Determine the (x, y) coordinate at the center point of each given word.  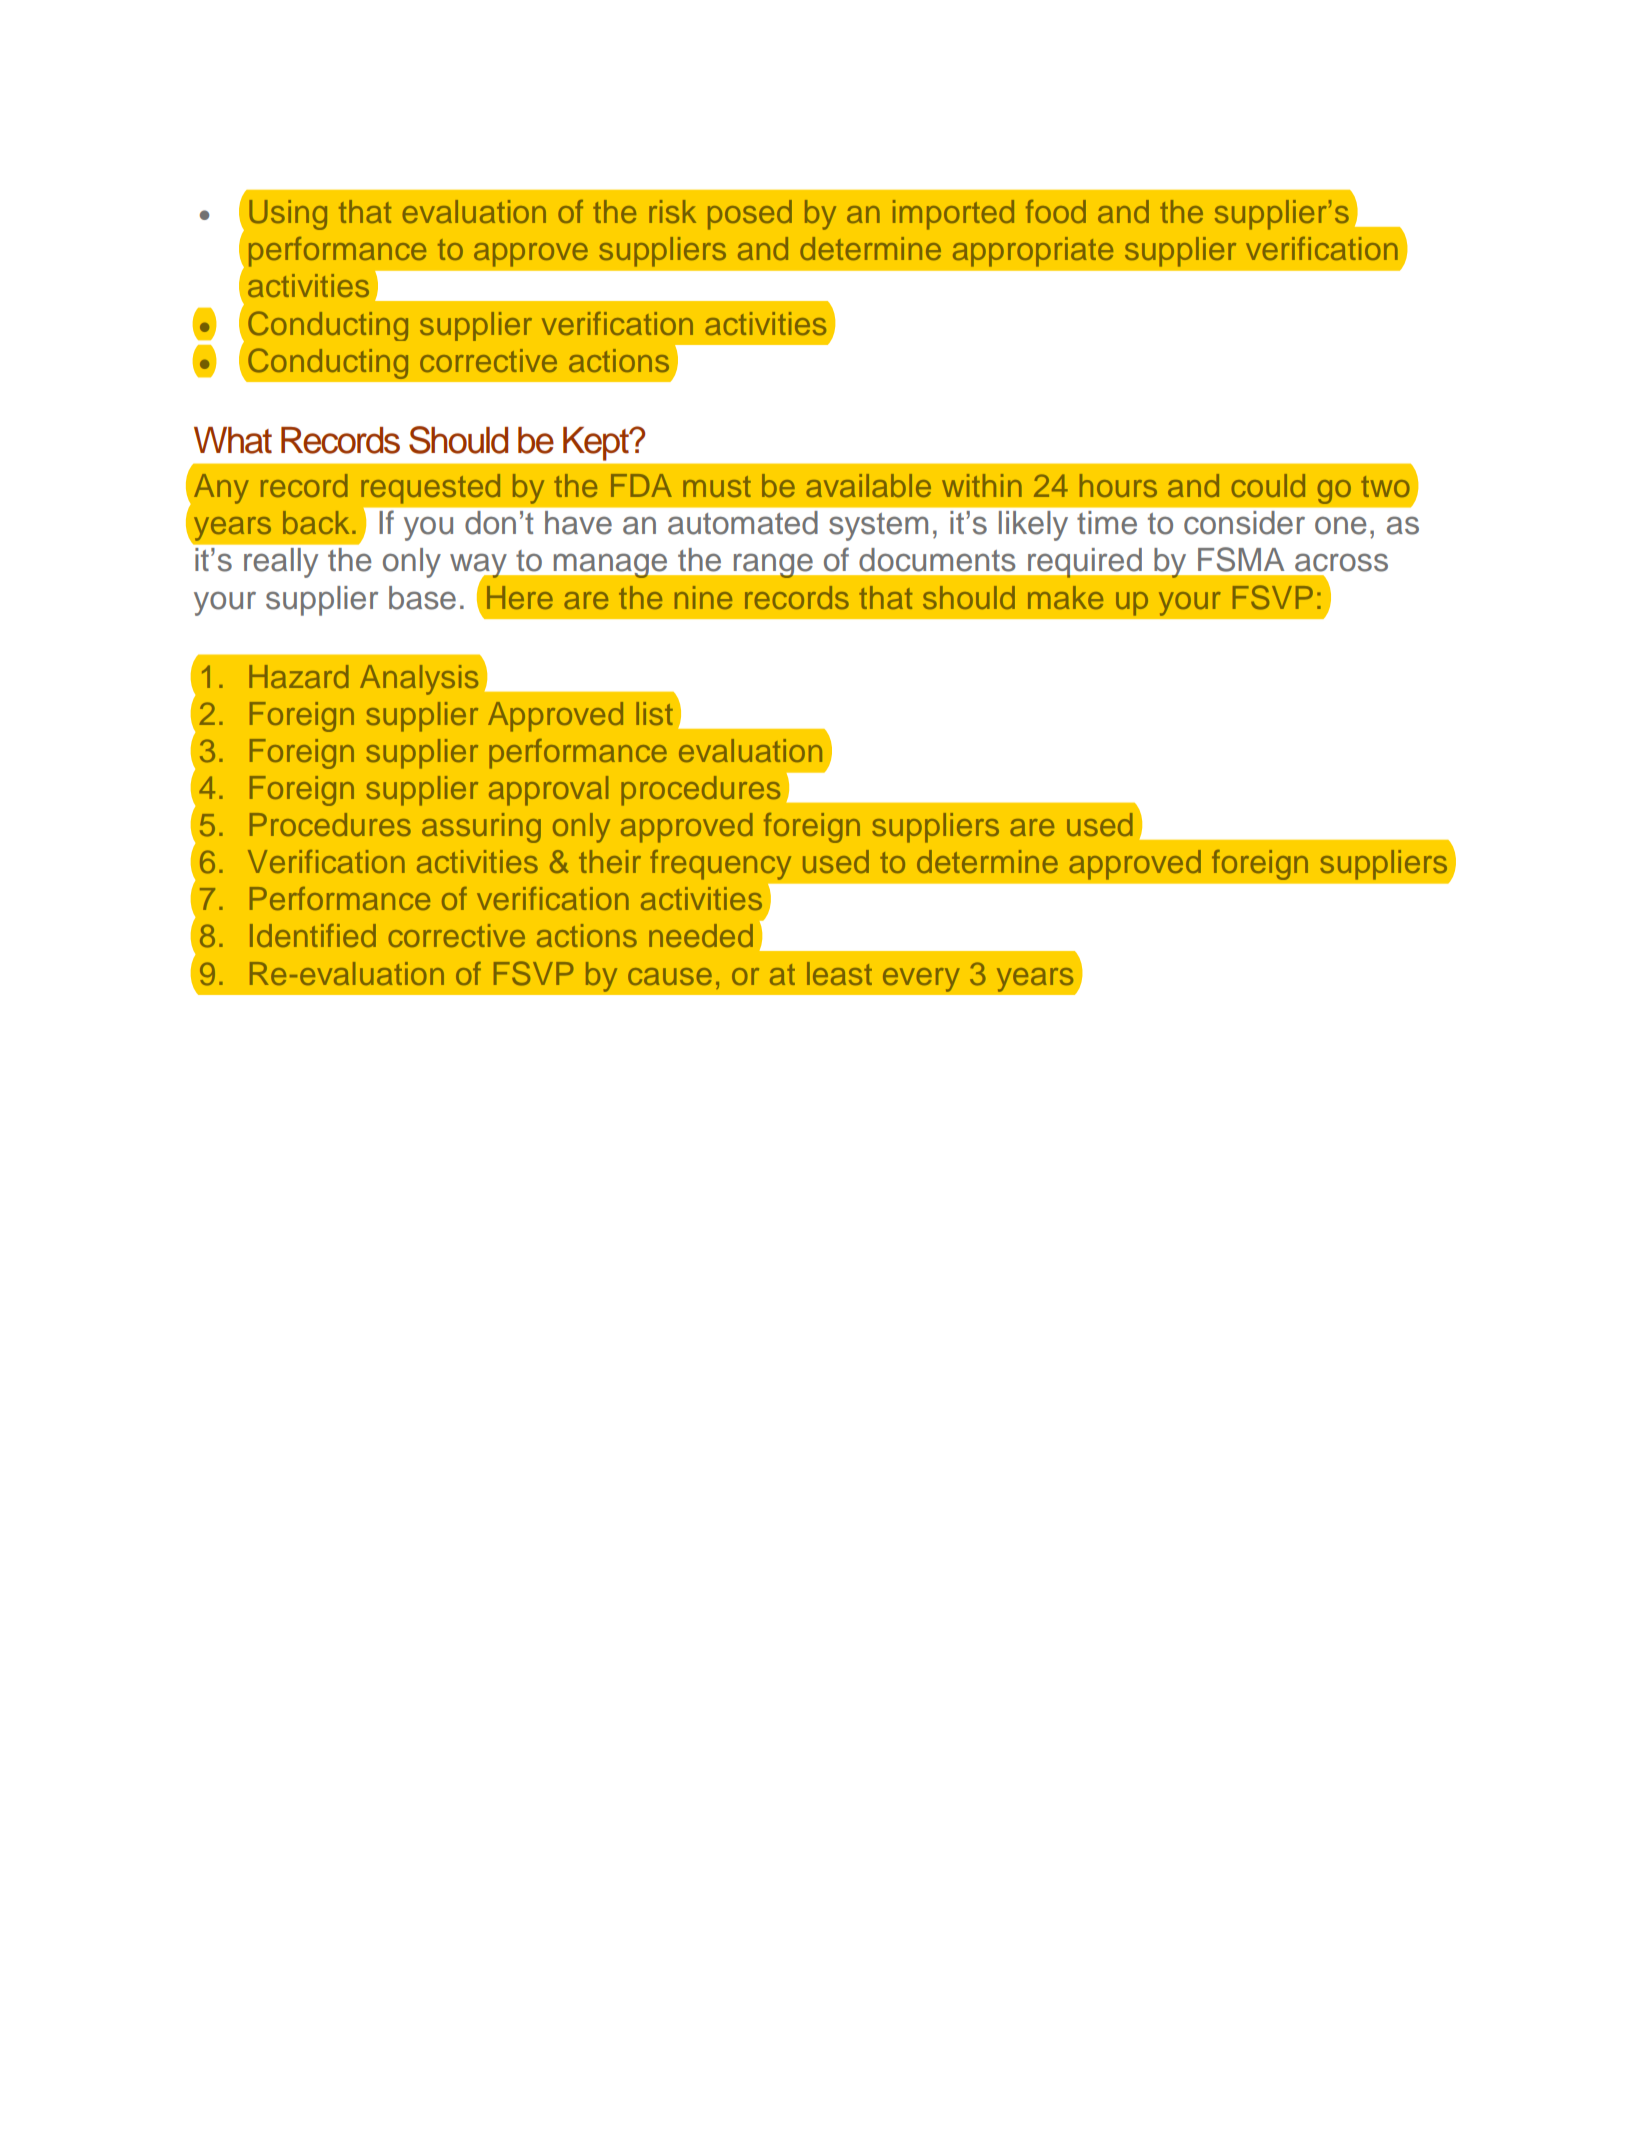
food (1056, 211)
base (422, 598)
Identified (313, 935)
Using (288, 215)
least (839, 973)
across (1341, 562)
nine (703, 597)
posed (750, 215)
